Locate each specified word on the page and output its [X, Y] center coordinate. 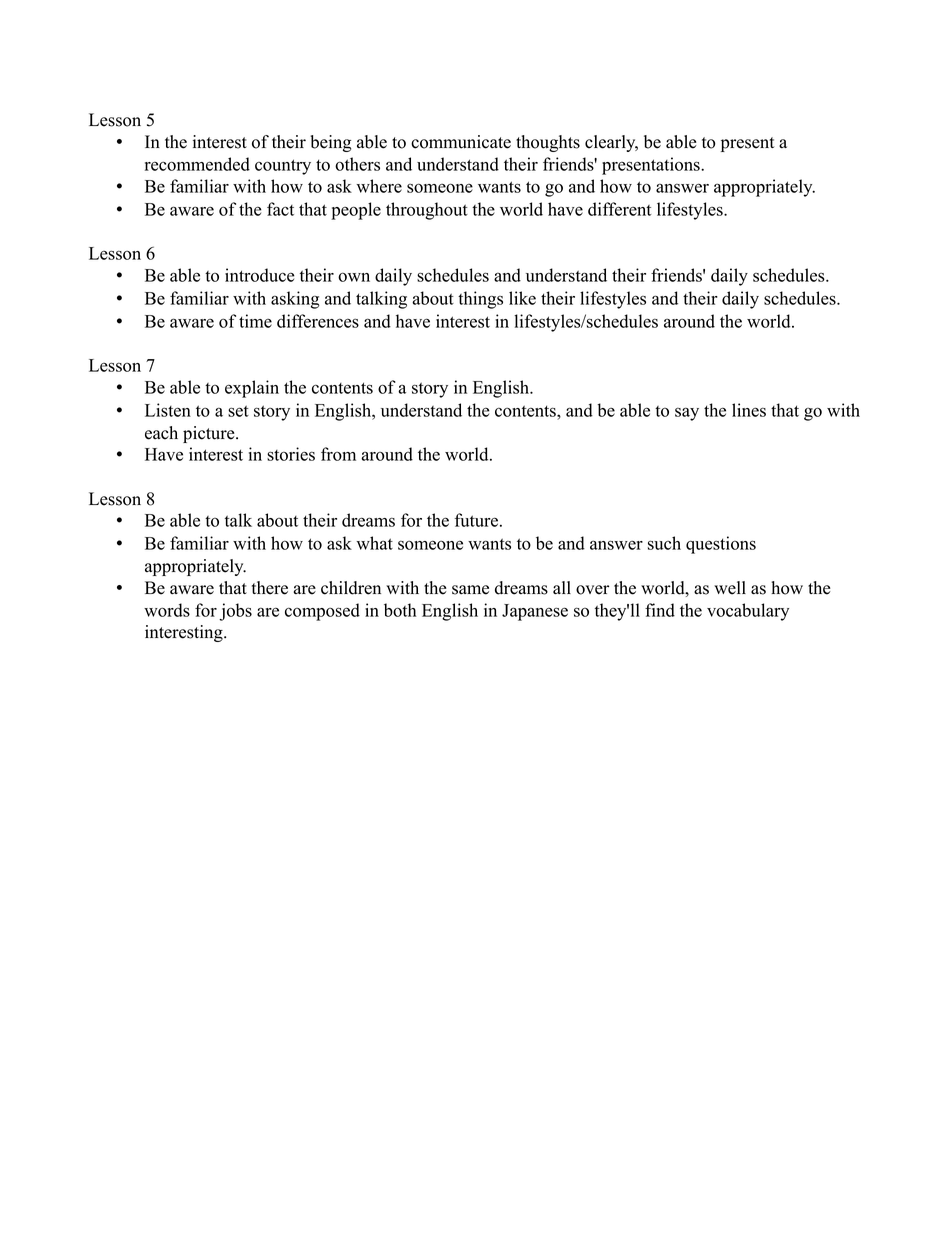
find [660, 610]
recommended [197, 164]
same [470, 590]
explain [252, 389]
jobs [235, 612]
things [480, 300]
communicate [461, 142]
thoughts [548, 143]
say [687, 414]
